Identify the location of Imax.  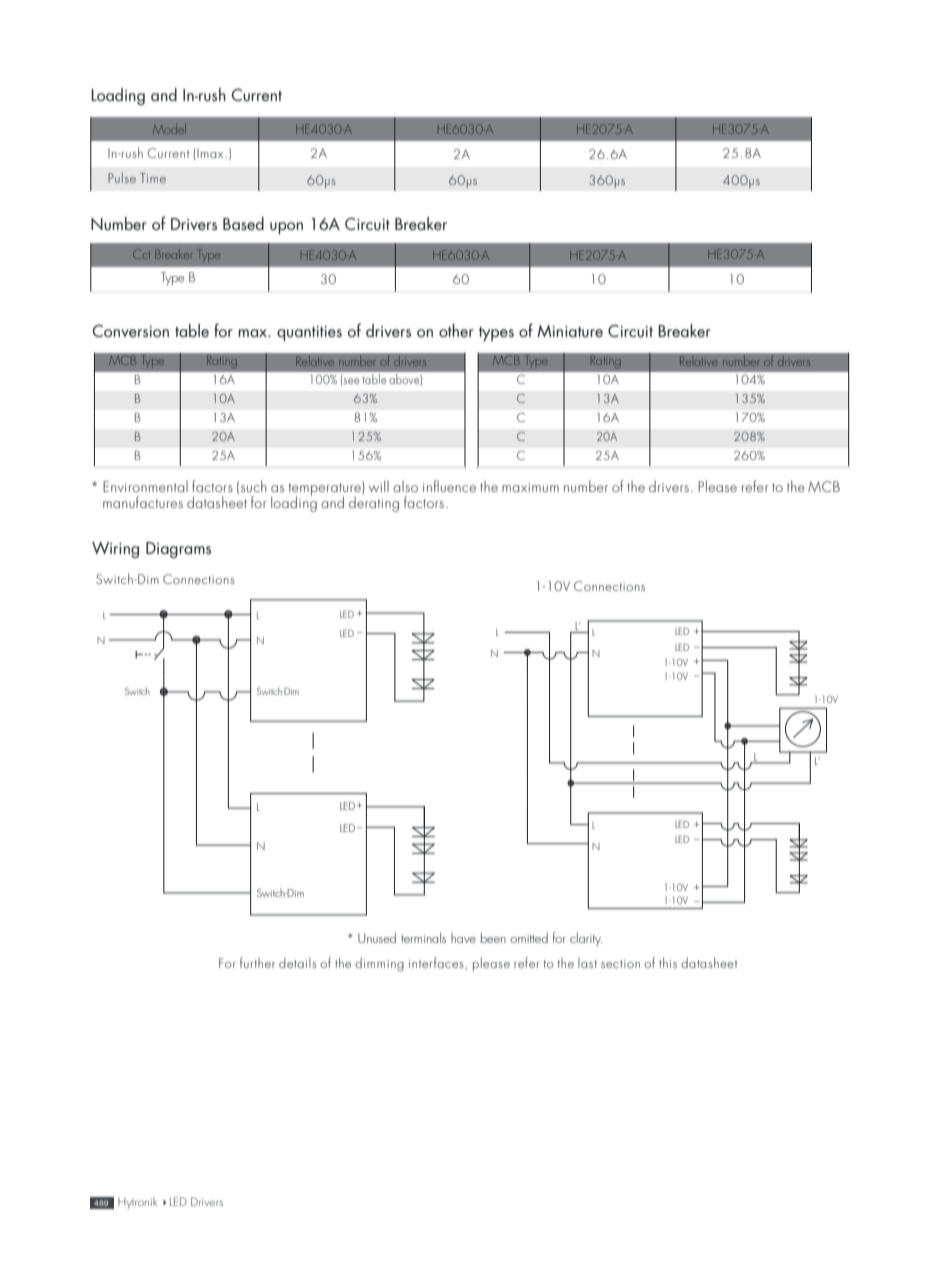
(211, 153).
